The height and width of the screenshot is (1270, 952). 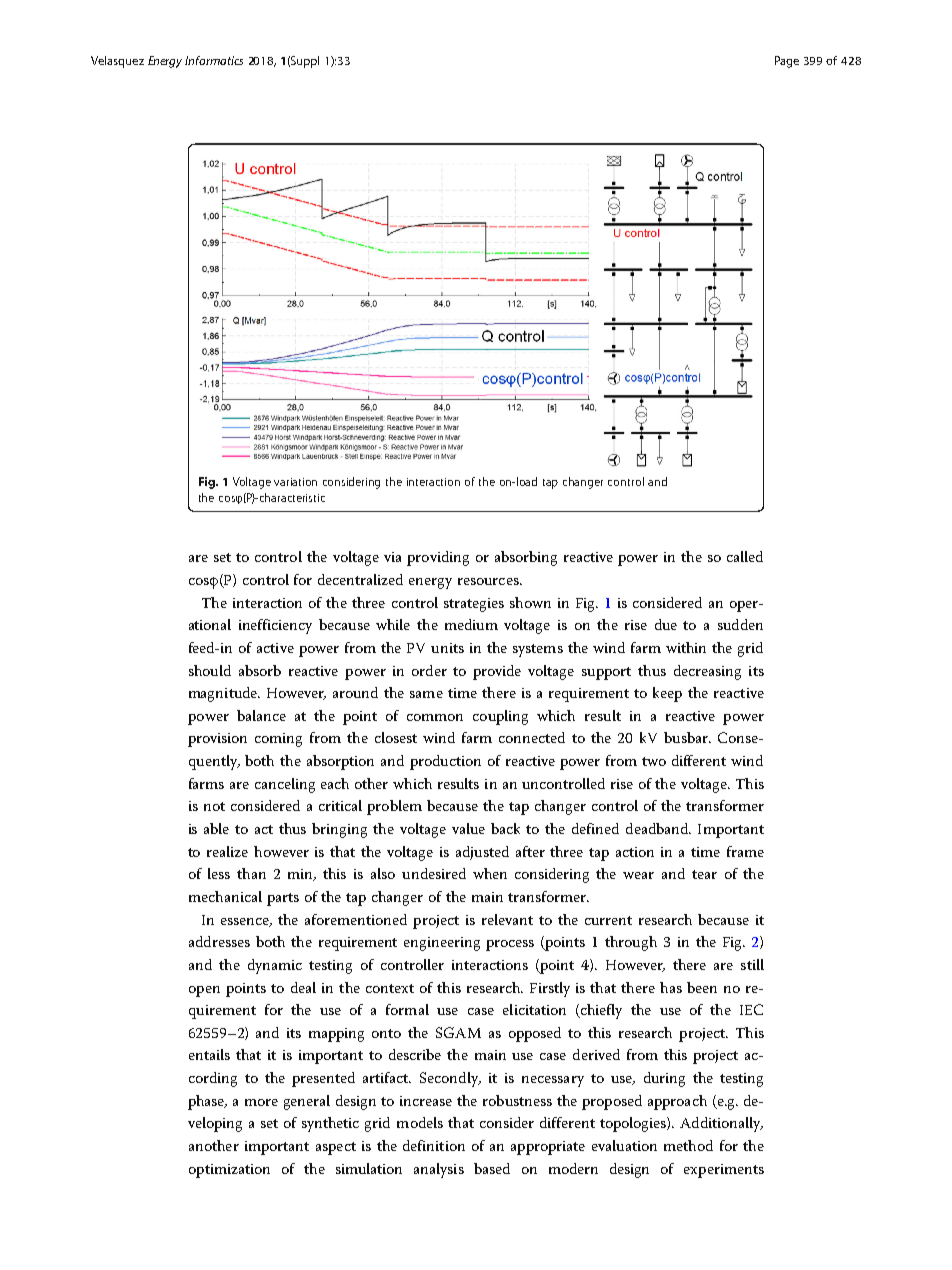 I want to click on sudden, so click(x=740, y=624).
